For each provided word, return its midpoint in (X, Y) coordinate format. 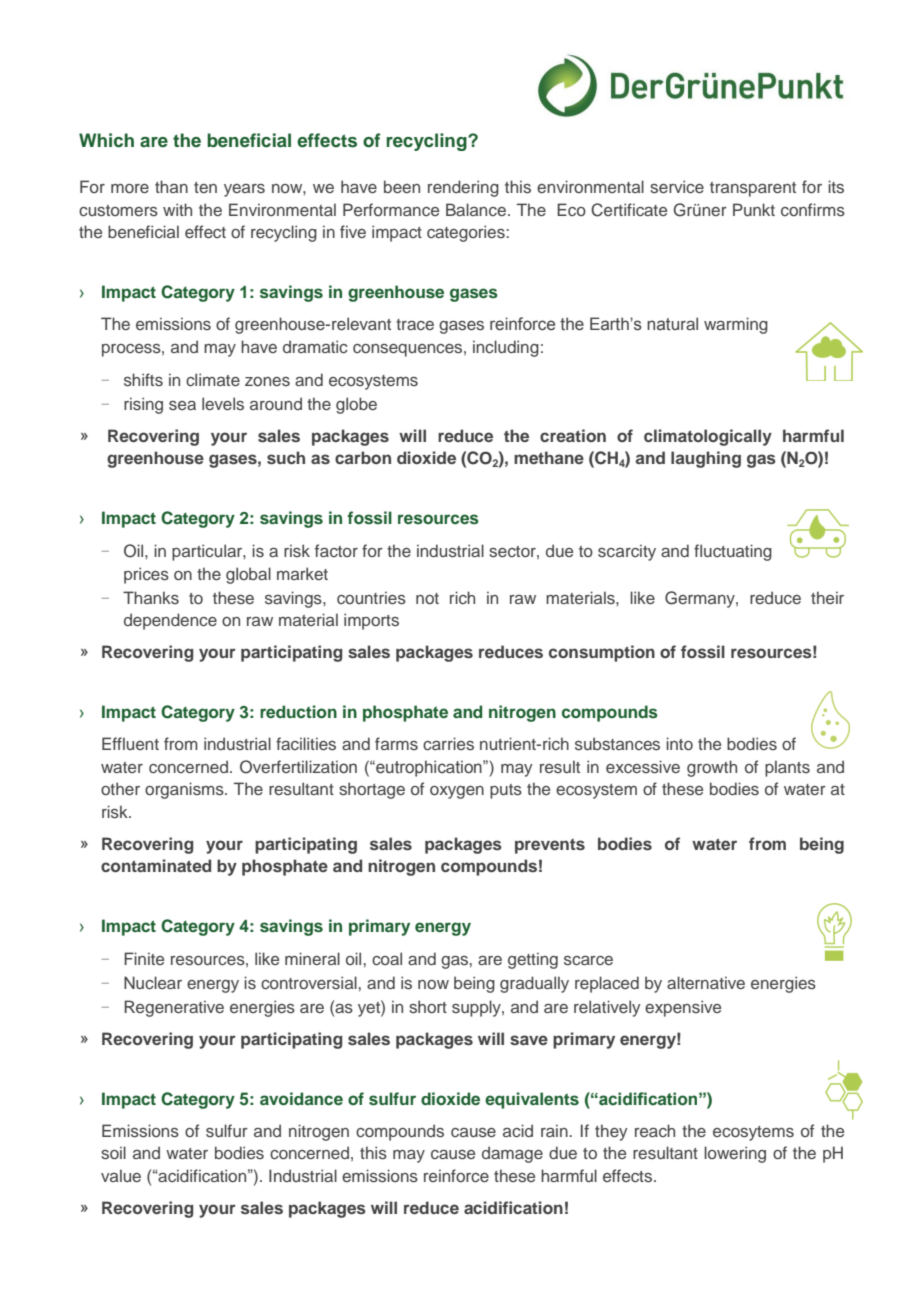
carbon (363, 457)
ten (205, 187)
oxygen (457, 792)
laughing (706, 459)
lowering (735, 1154)
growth (712, 768)
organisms (185, 790)
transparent (753, 189)
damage (512, 1154)
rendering (463, 188)
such (286, 457)
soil (113, 1152)
